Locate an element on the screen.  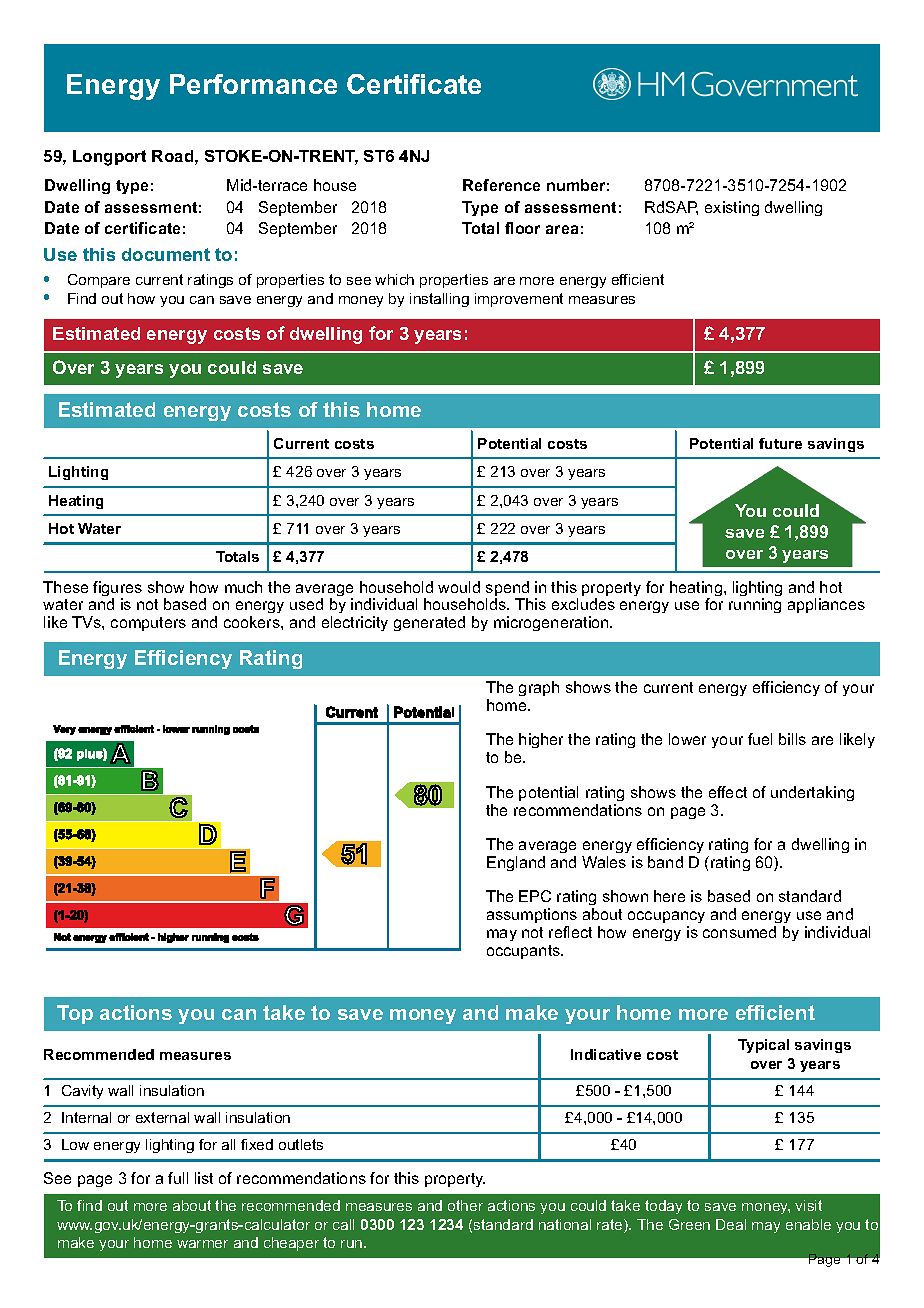
Reference is located at coordinates (501, 185).
